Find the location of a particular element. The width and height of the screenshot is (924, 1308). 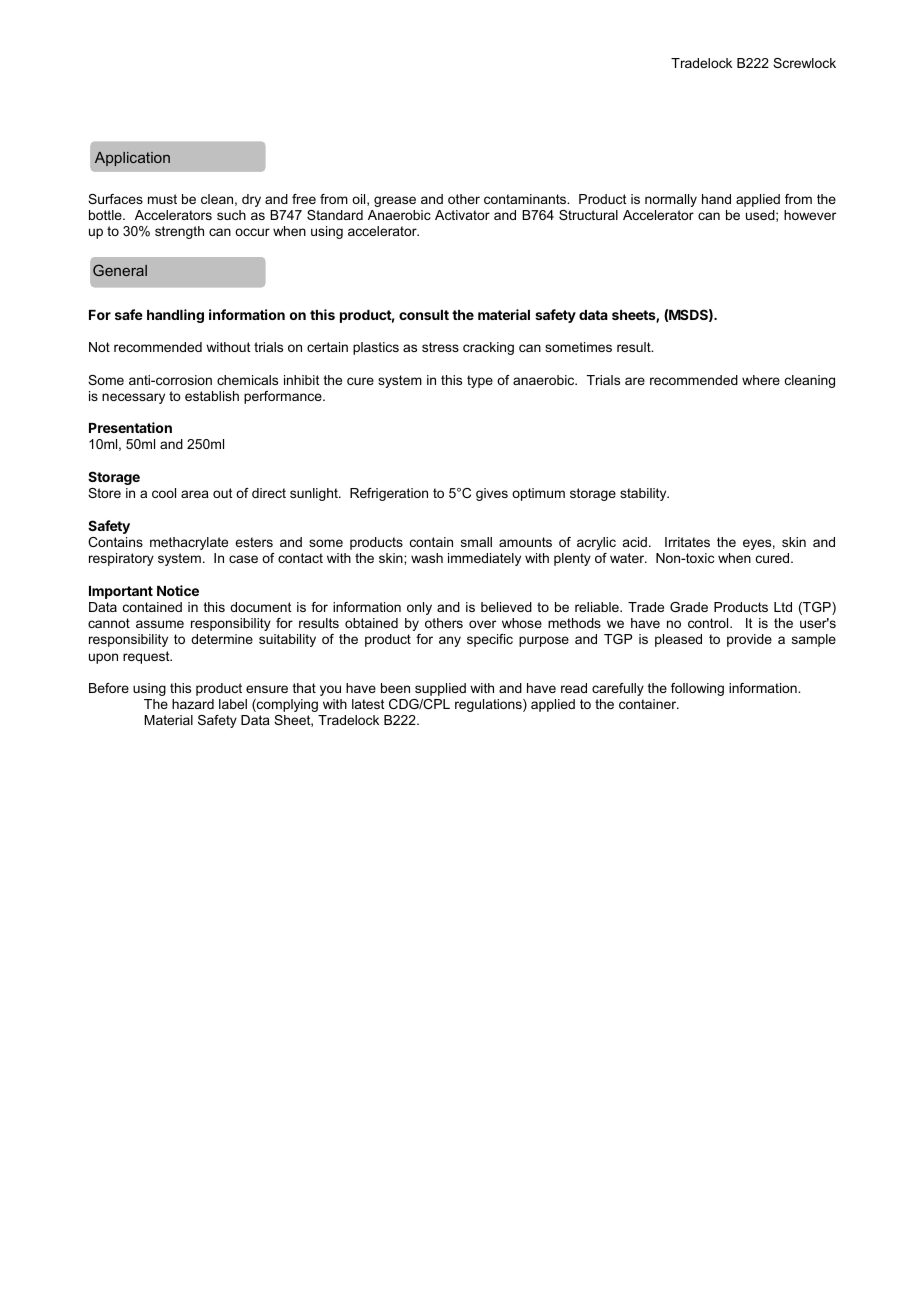

normally is located at coordinates (671, 200).
